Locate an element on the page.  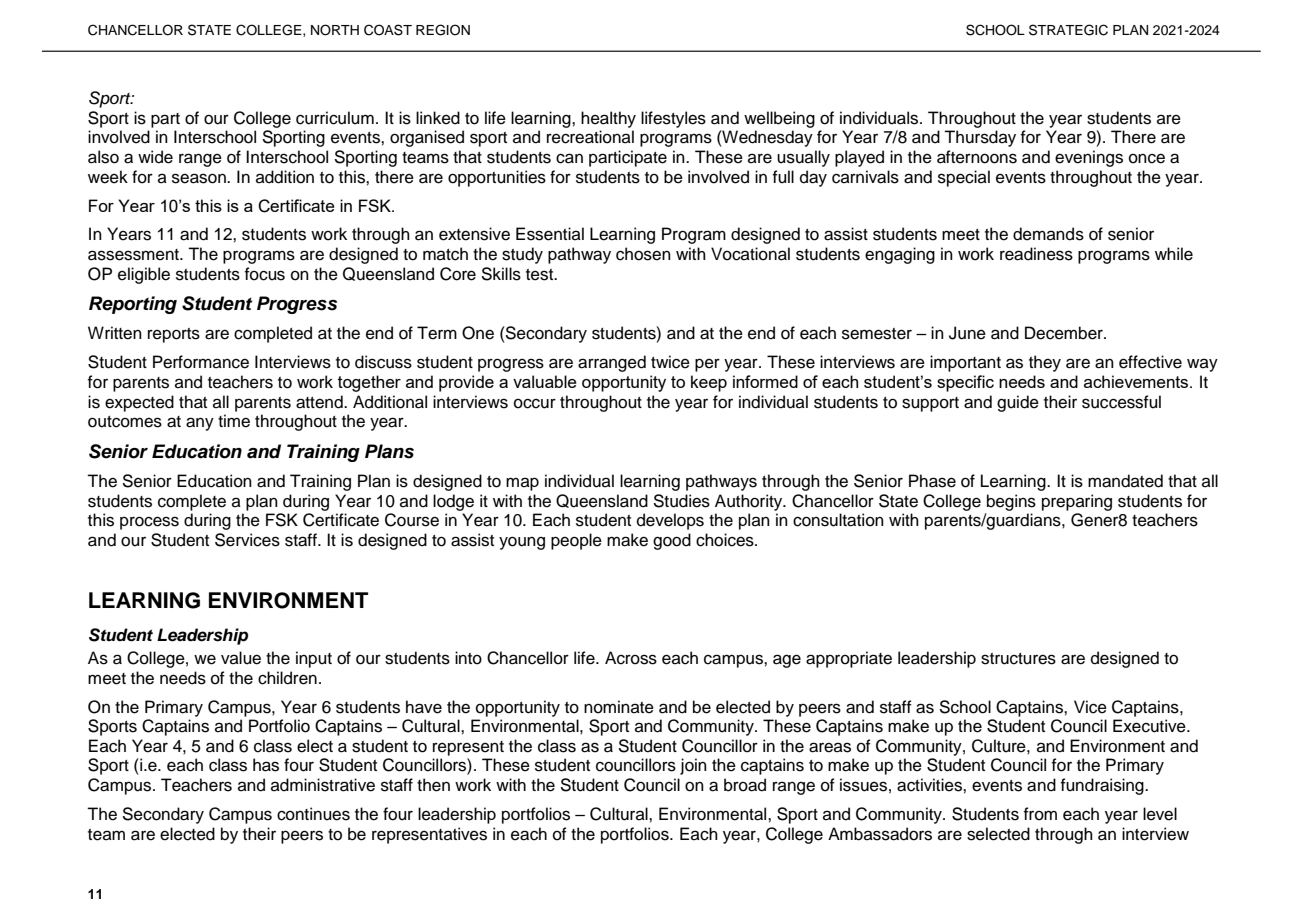
preparing is located at coordinates (1077, 502).
